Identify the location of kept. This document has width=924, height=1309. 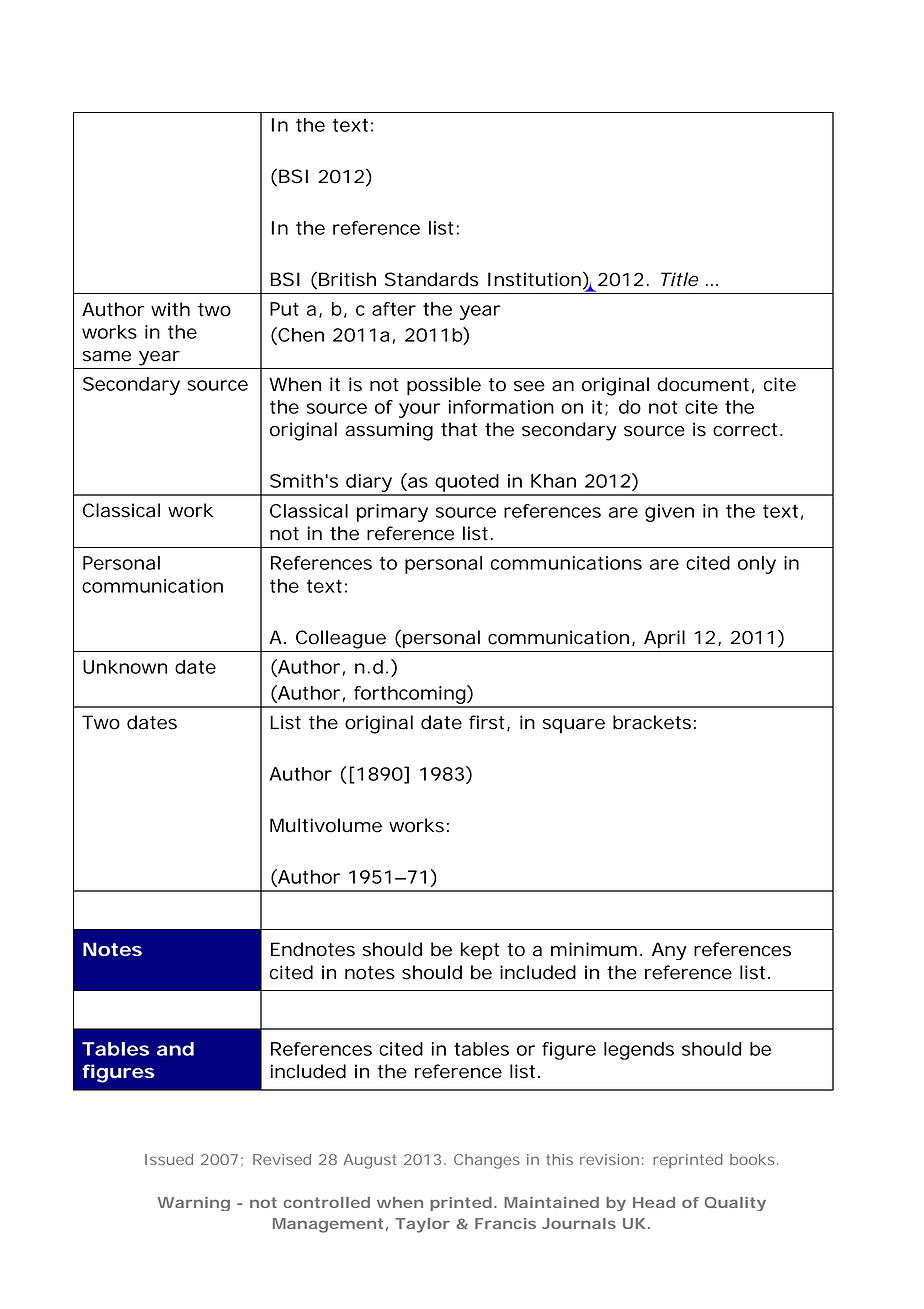
(480, 951).
